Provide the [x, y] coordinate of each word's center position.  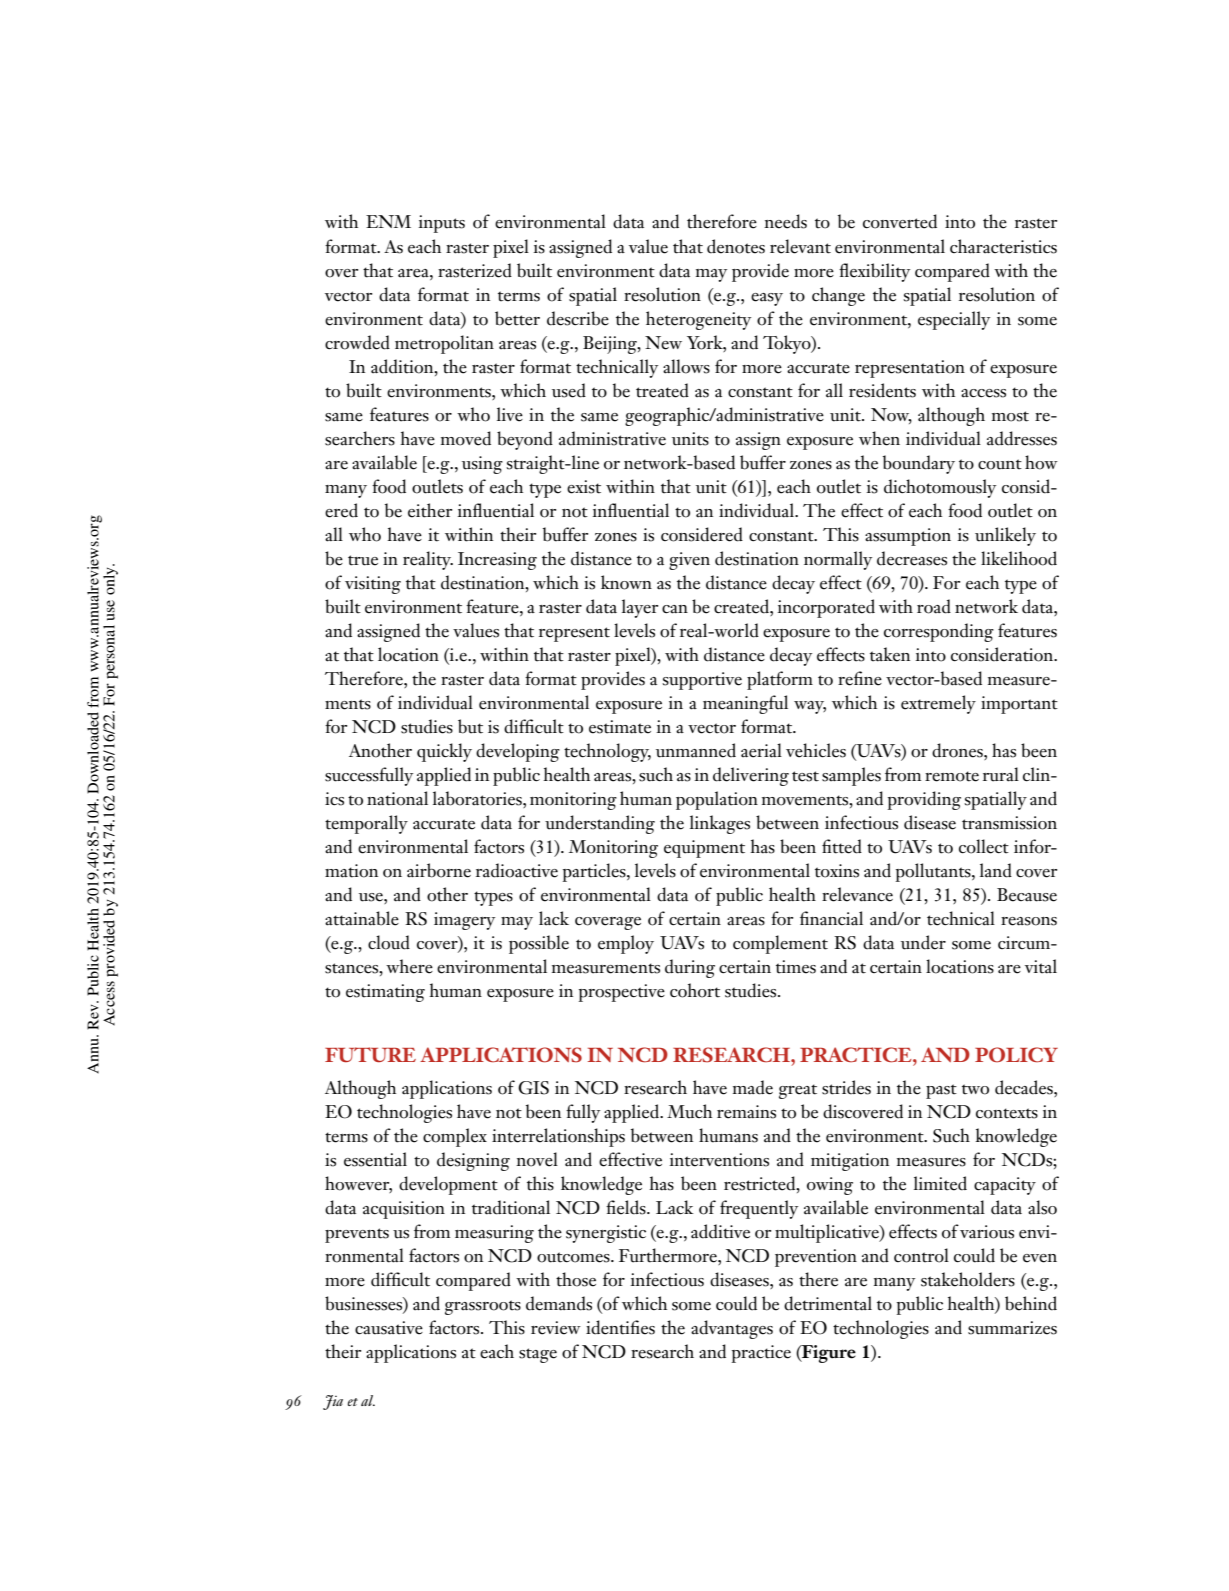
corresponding [939, 632]
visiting [373, 585]
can [675, 609]
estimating [385, 993]
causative [389, 1328]
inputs [441, 224]
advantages [732, 1329]
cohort [695, 990]
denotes [736, 246]
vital [1041, 966]
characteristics [1003, 246]
